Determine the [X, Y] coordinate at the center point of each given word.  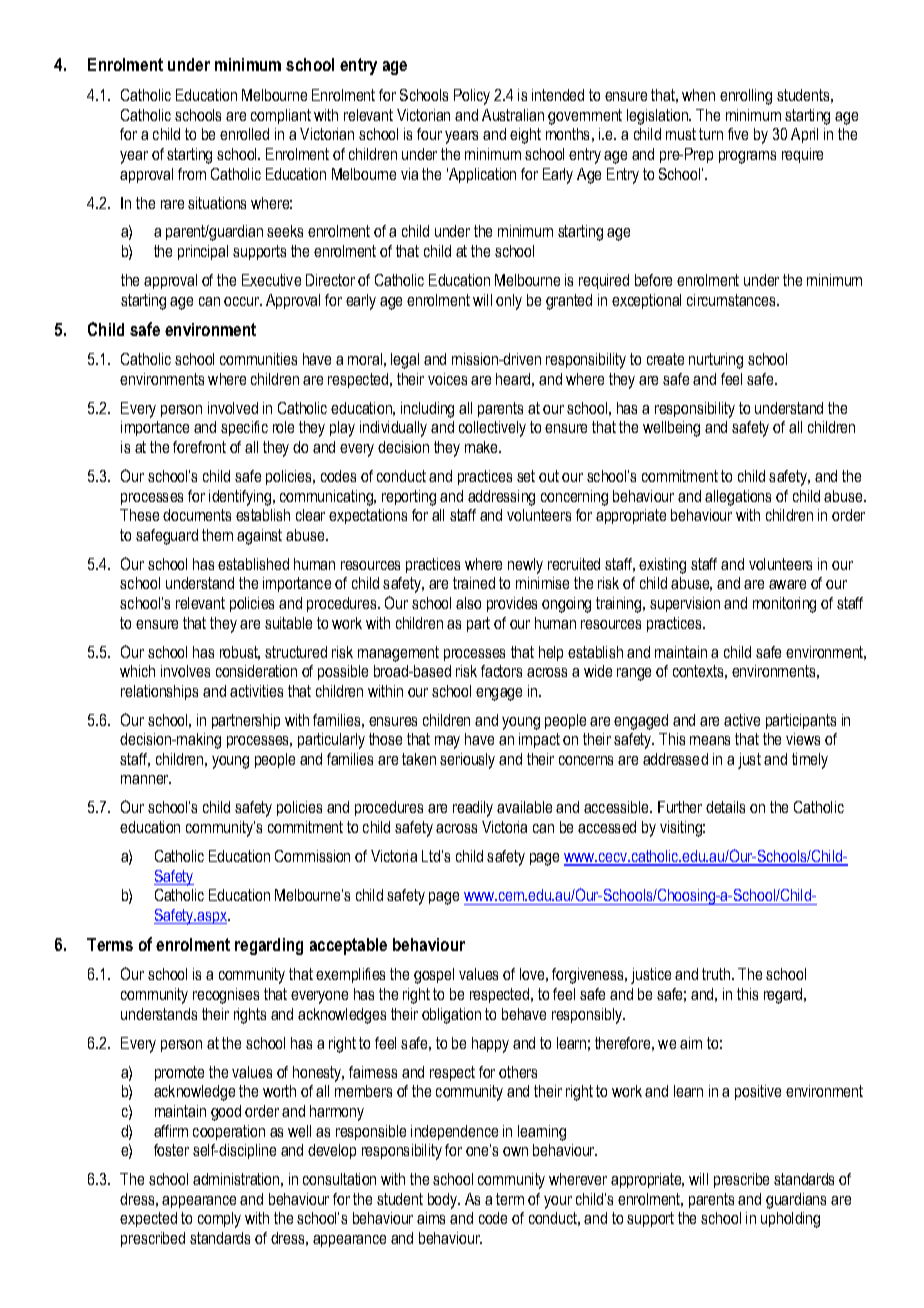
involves [185, 671]
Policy [472, 97]
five [738, 134]
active [742, 720]
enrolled [244, 134]
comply [219, 1220]
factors [501, 671]
